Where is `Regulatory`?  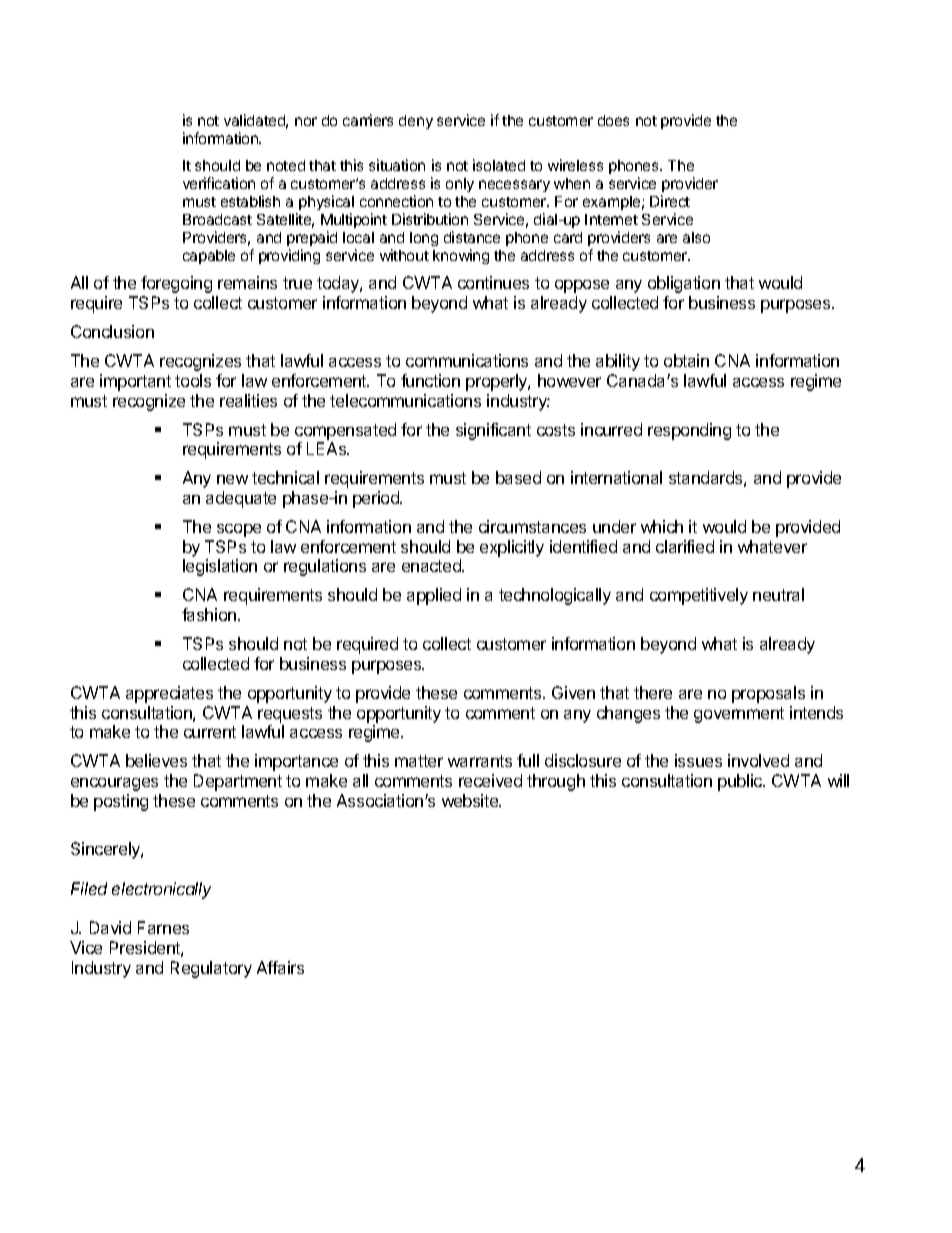 Regulatory is located at coordinates (211, 969).
